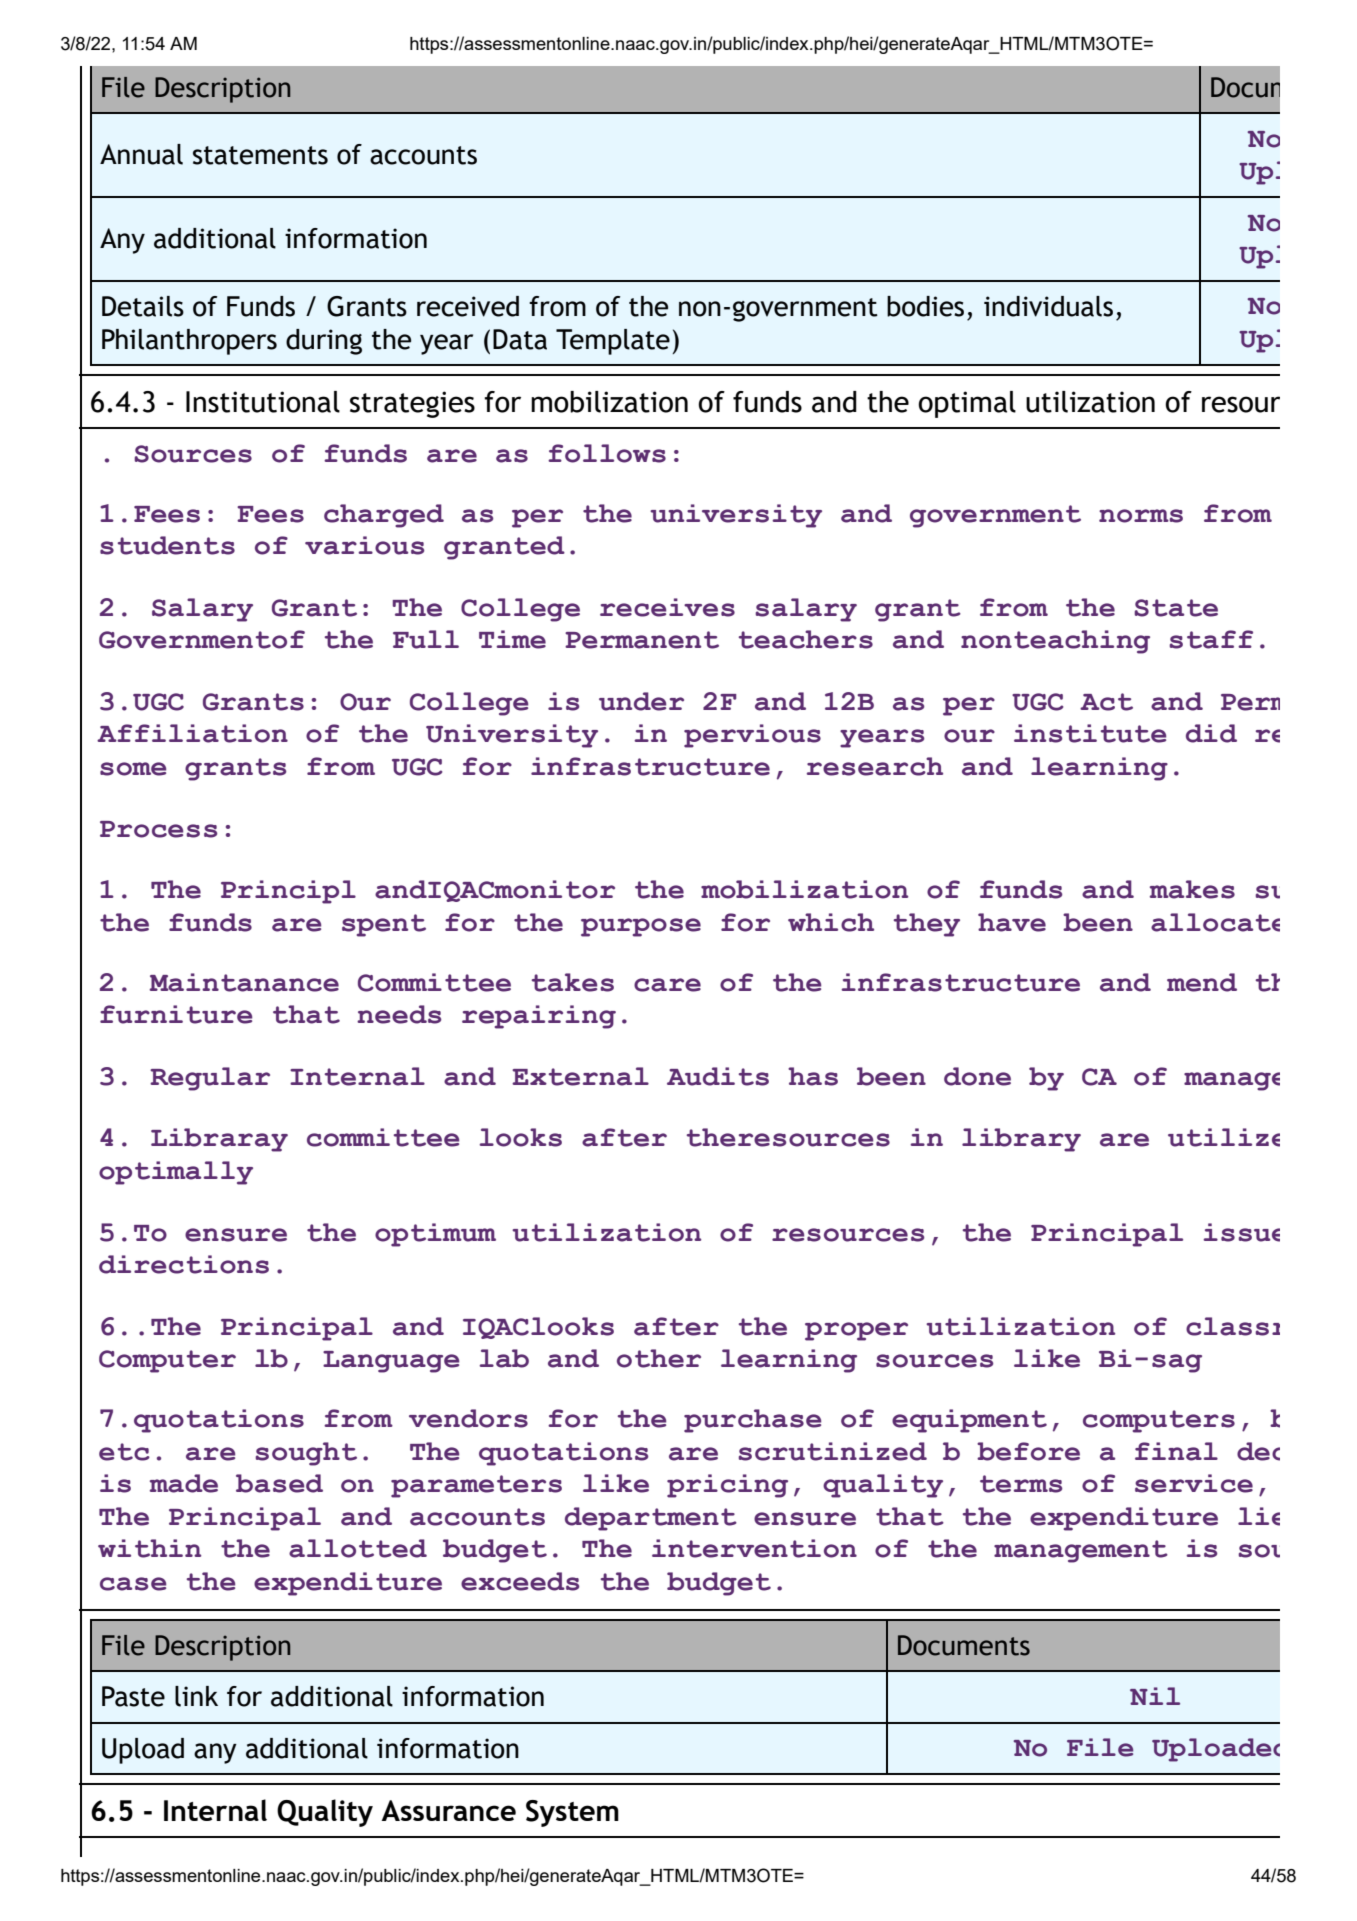 The image size is (1357, 1921). What do you see at coordinates (196, 1696) in the document?
I see `link` at bounding box center [196, 1696].
